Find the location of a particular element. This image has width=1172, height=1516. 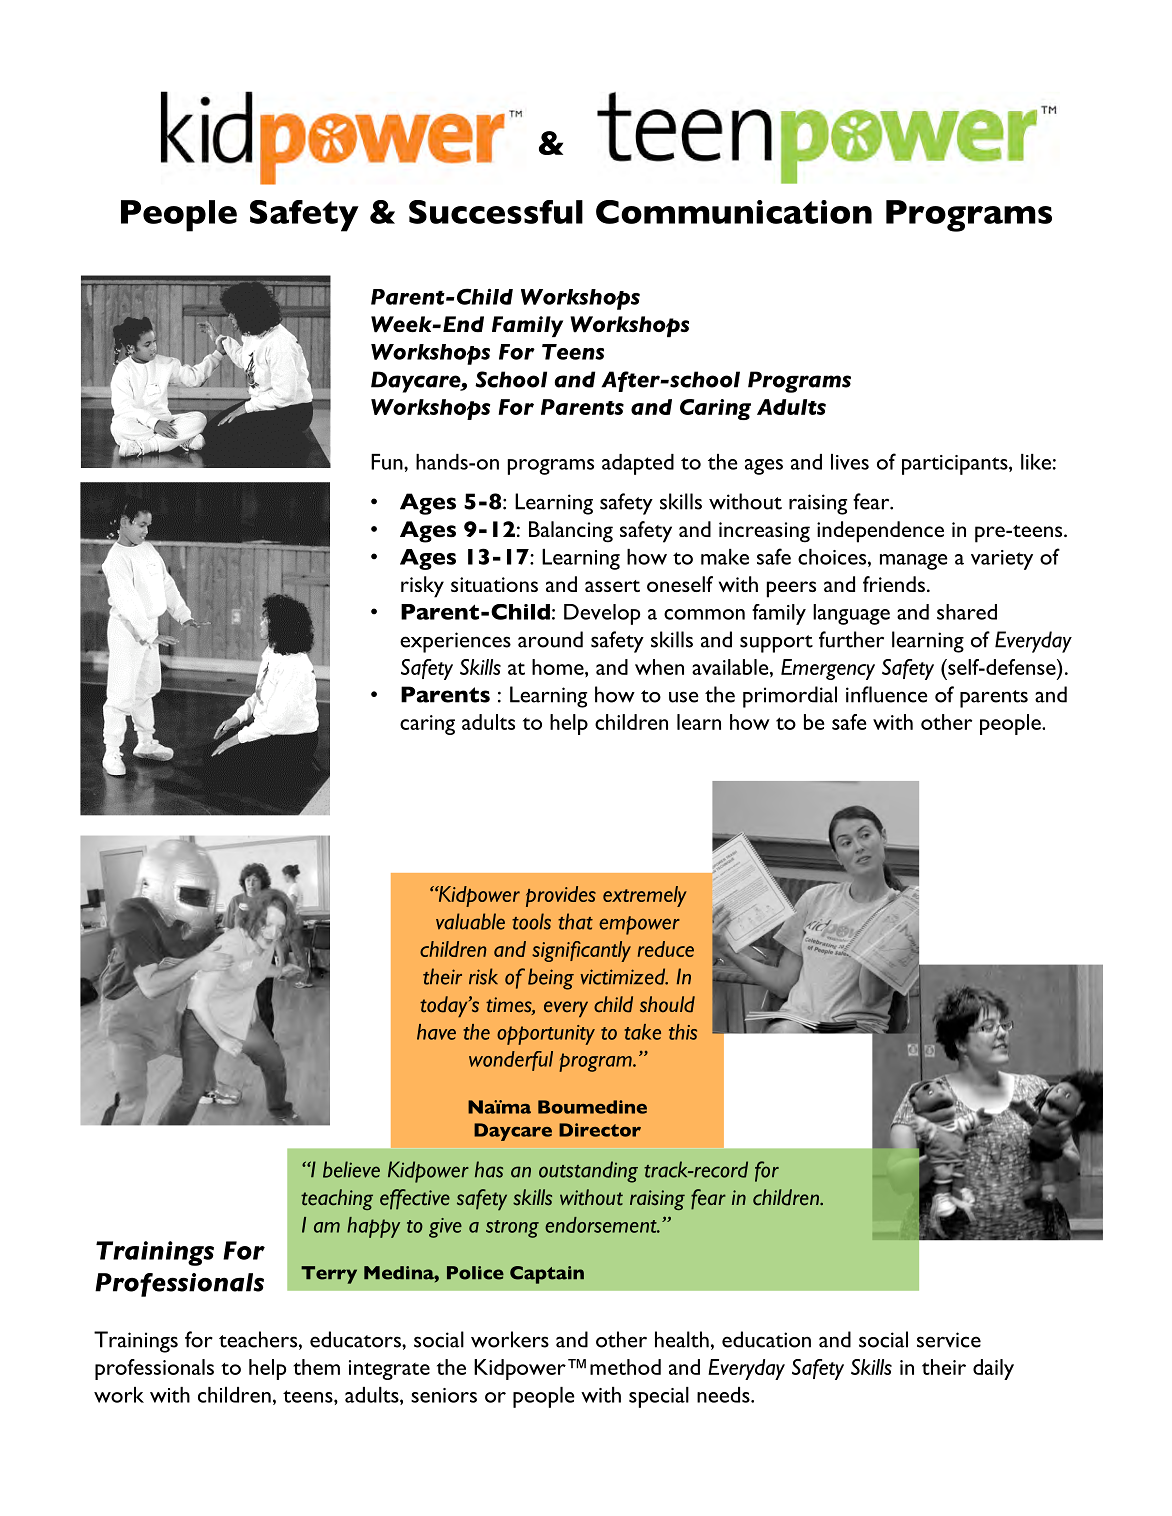

health is located at coordinates (682, 1339).
